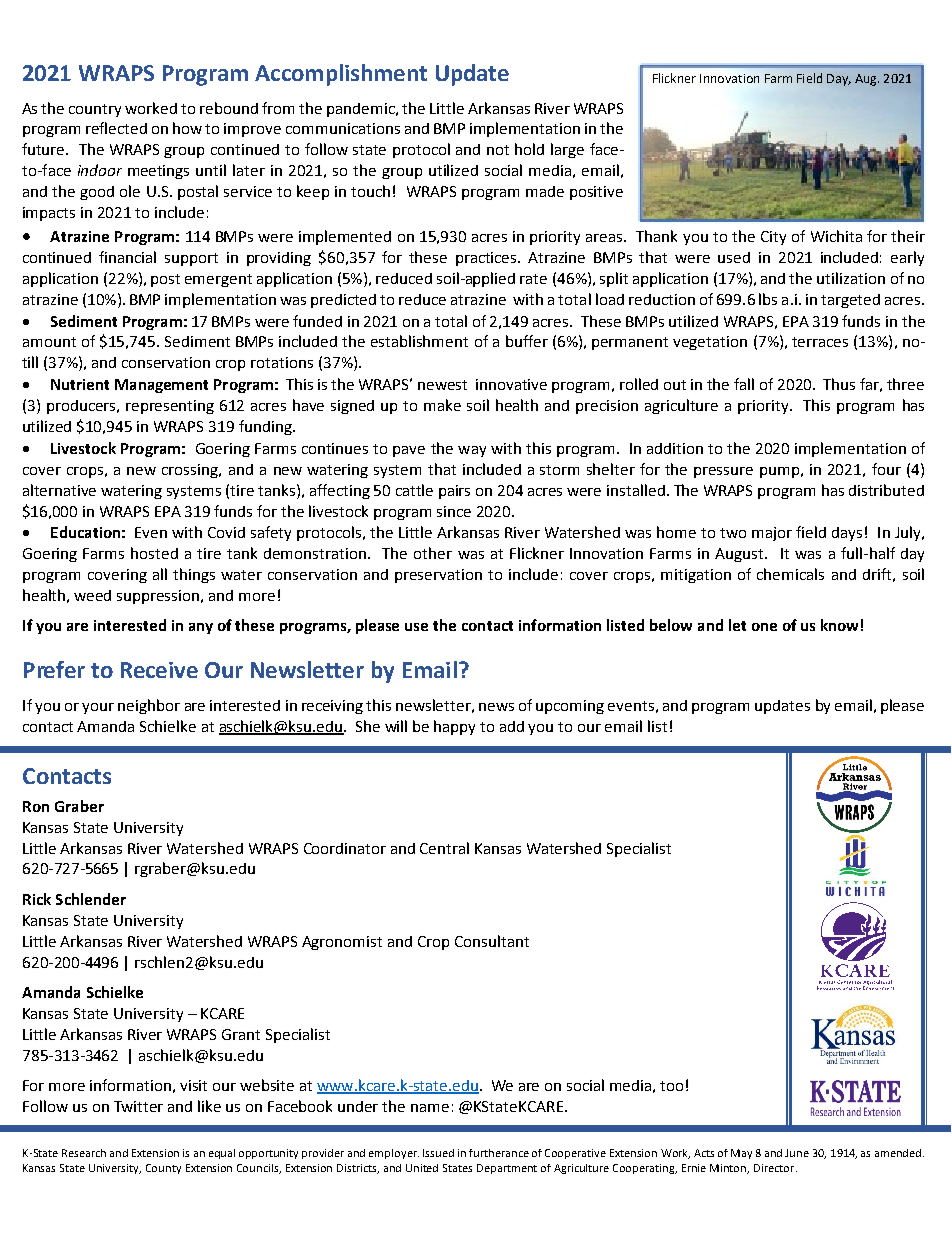  What do you see at coordinates (442, 385) in the document?
I see `newest` at bounding box center [442, 385].
